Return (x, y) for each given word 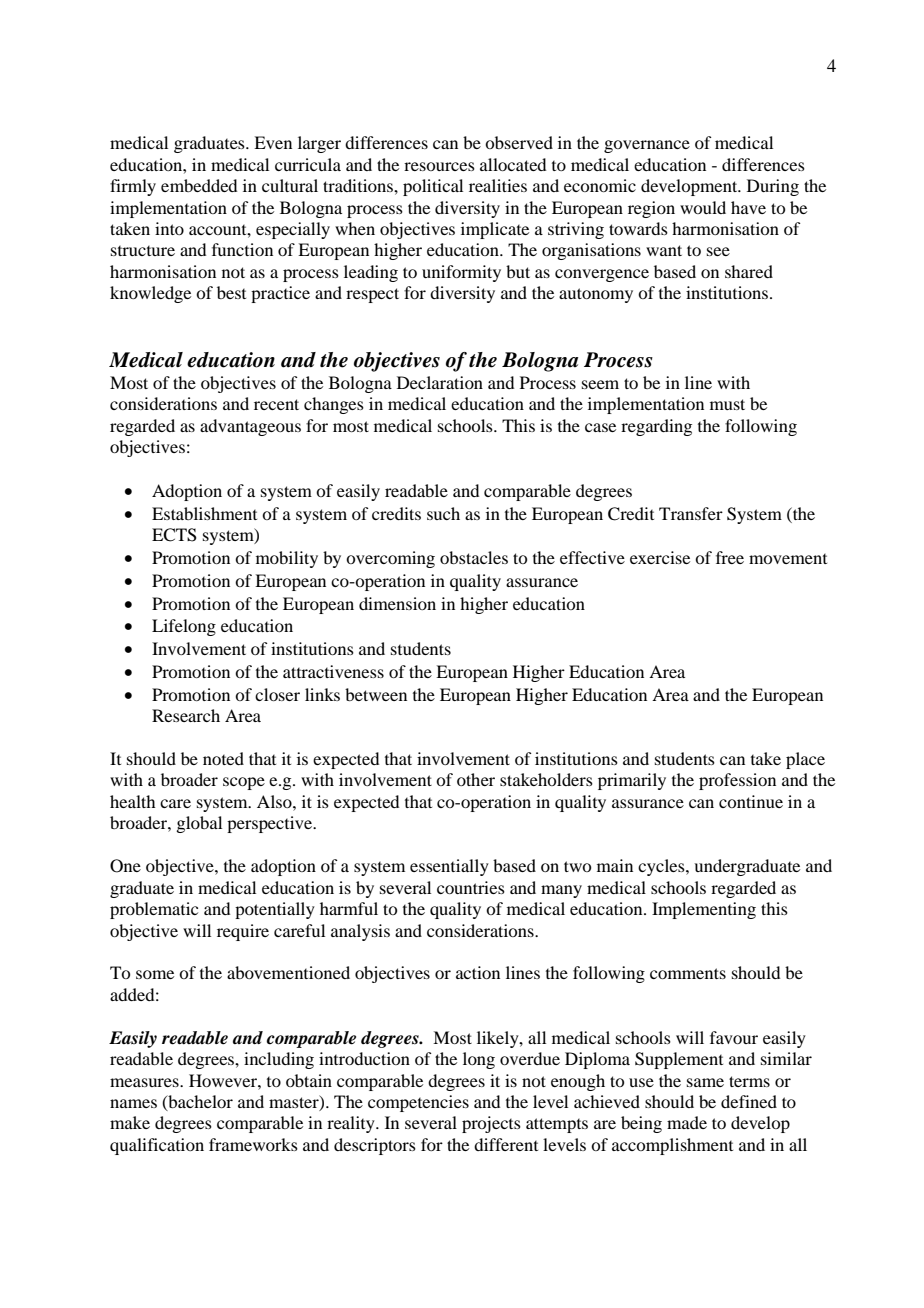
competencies (418, 1103)
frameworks (253, 1144)
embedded (199, 185)
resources (439, 166)
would (703, 207)
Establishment (204, 513)
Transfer (691, 513)
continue (751, 801)
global (199, 824)
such (443, 513)
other (476, 779)
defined (749, 1101)
